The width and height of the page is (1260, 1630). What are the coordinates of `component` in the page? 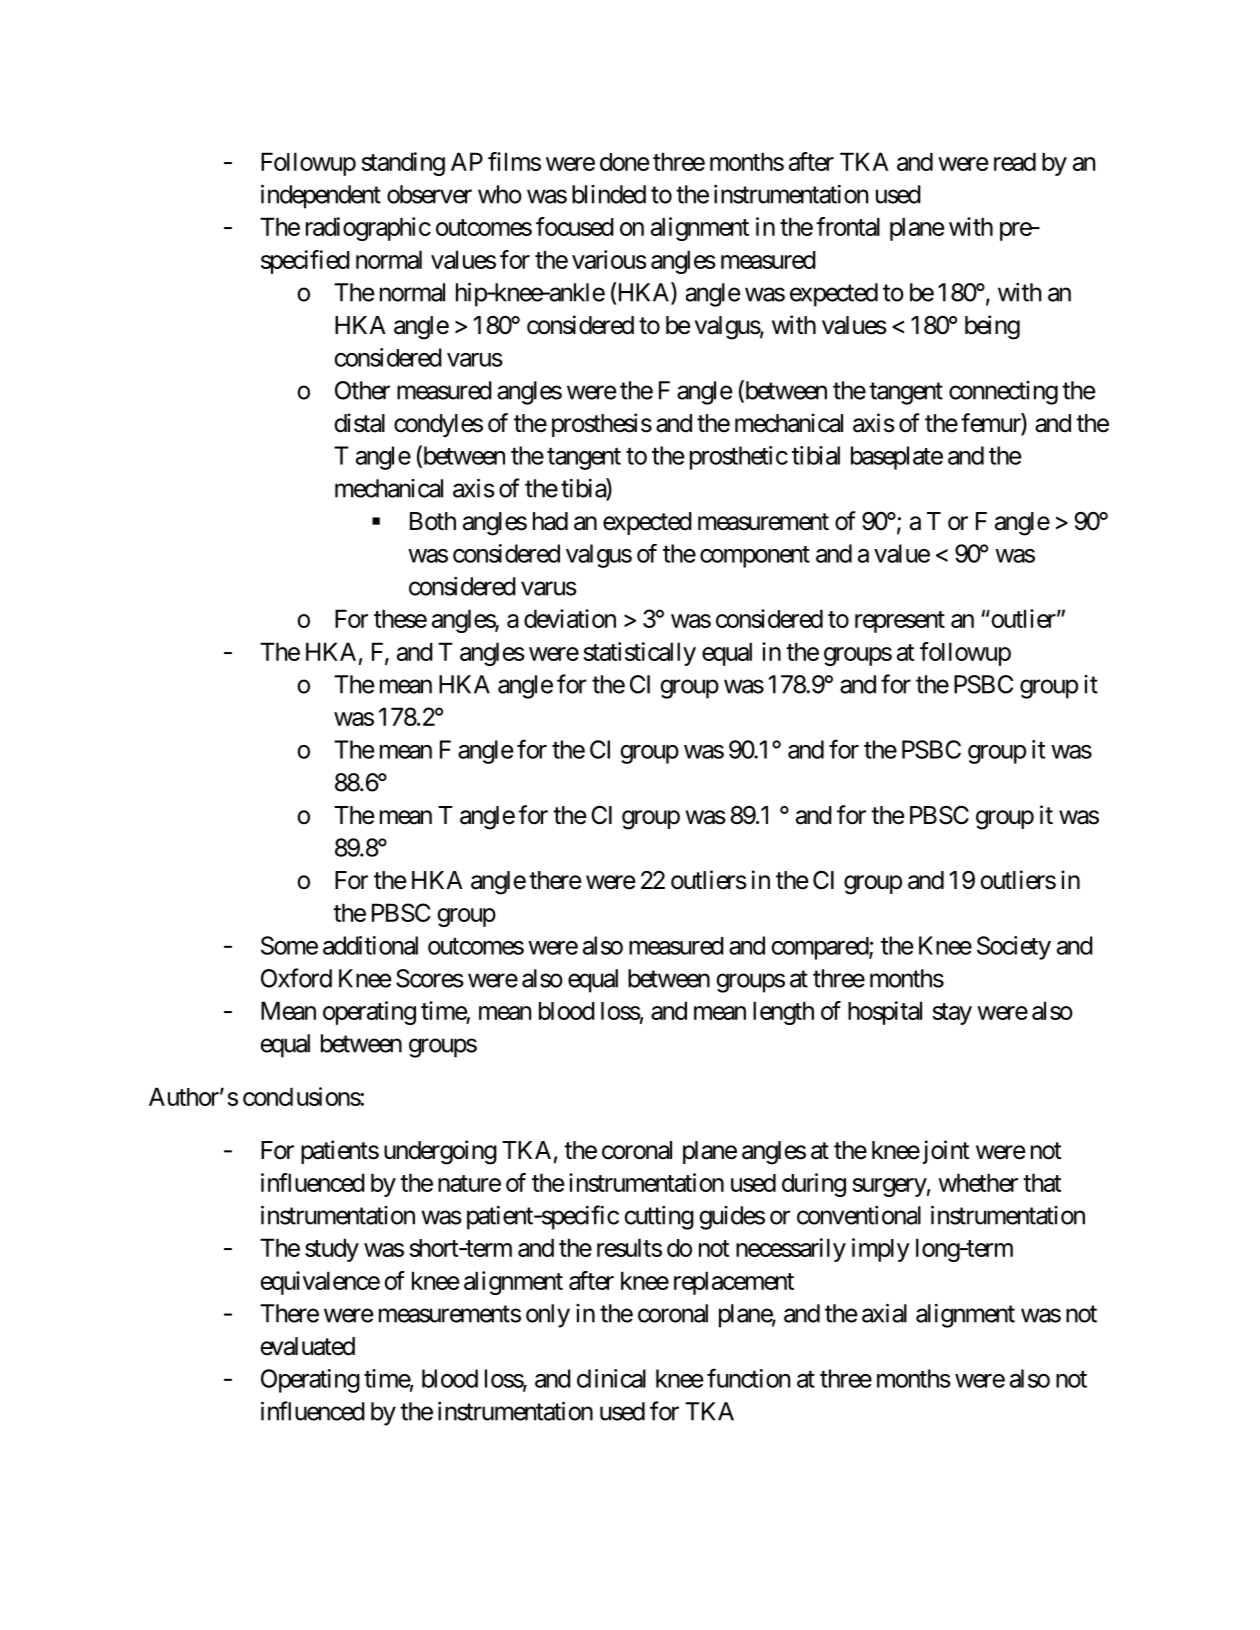 It's located at (755, 557).
